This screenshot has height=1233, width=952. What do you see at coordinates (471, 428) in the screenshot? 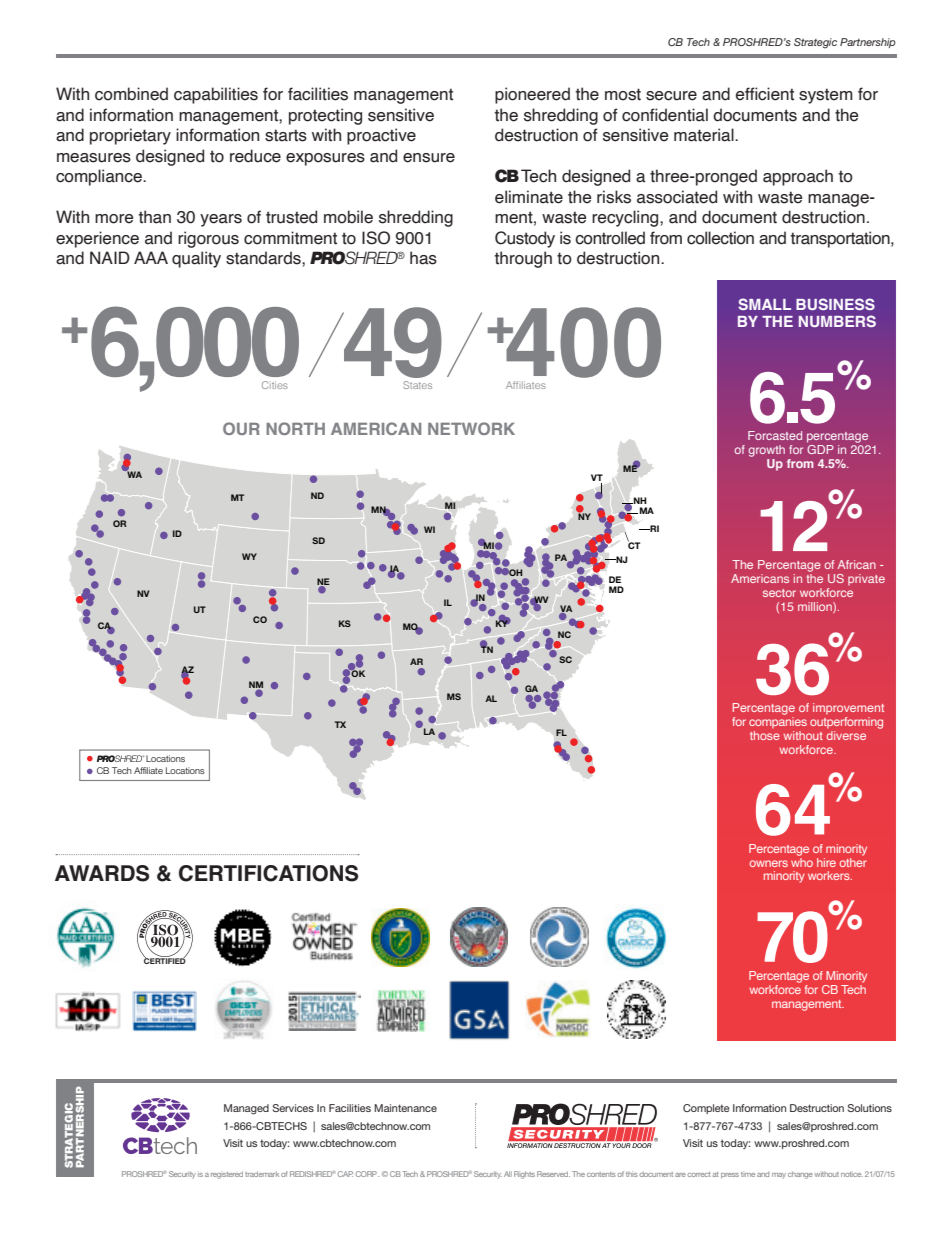
I see `NETWORK` at bounding box center [471, 428].
